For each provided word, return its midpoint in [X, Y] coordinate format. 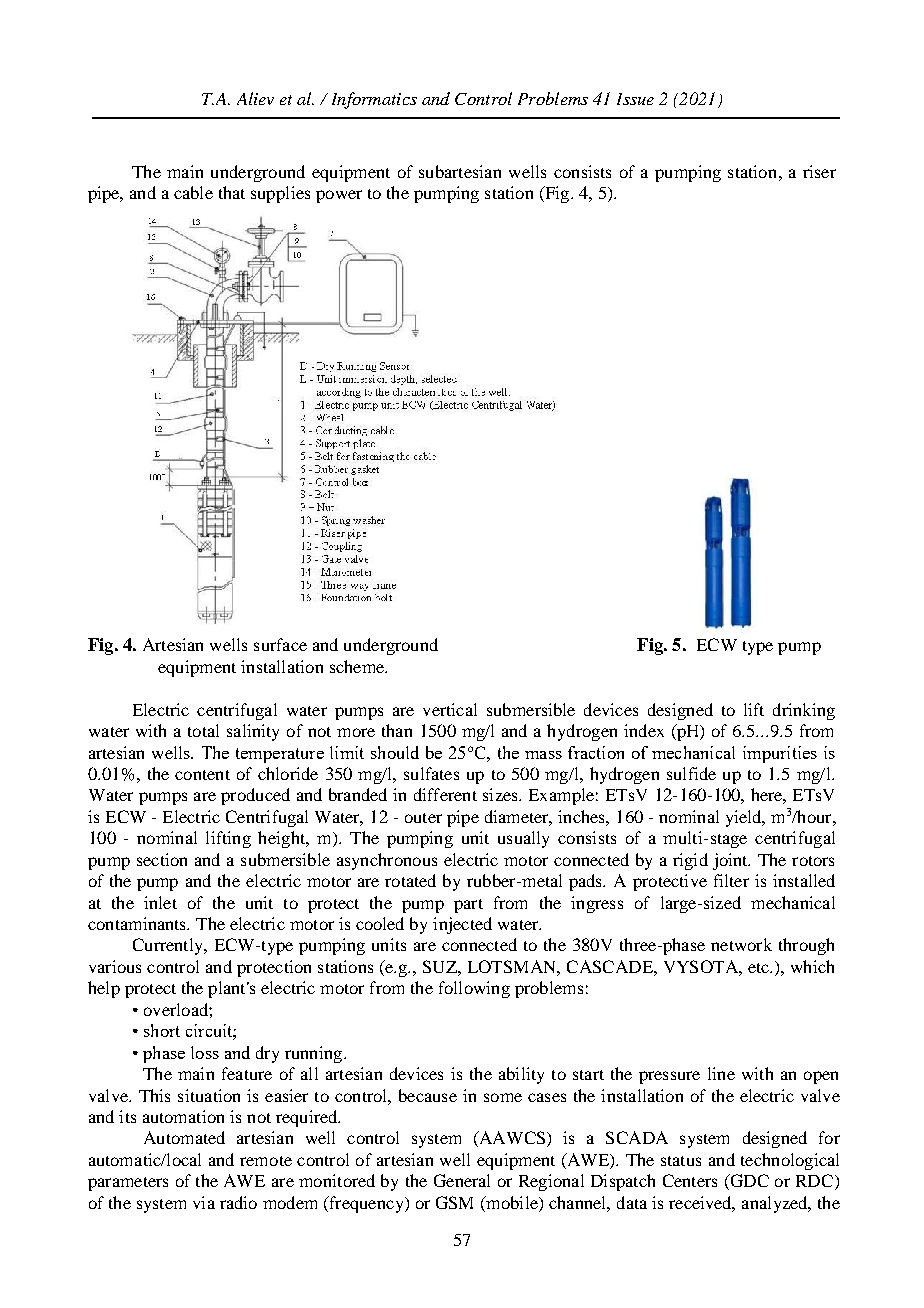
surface [280, 644]
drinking [804, 711]
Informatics [374, 100]
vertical [450, 709]
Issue [635, 99]
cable [193, 192]
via [204, 1202]
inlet [160, 902]
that [232, 192]
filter [731, 880]
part [468, 906]
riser [819, 171]
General [462, 1180]
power [339, 196]
